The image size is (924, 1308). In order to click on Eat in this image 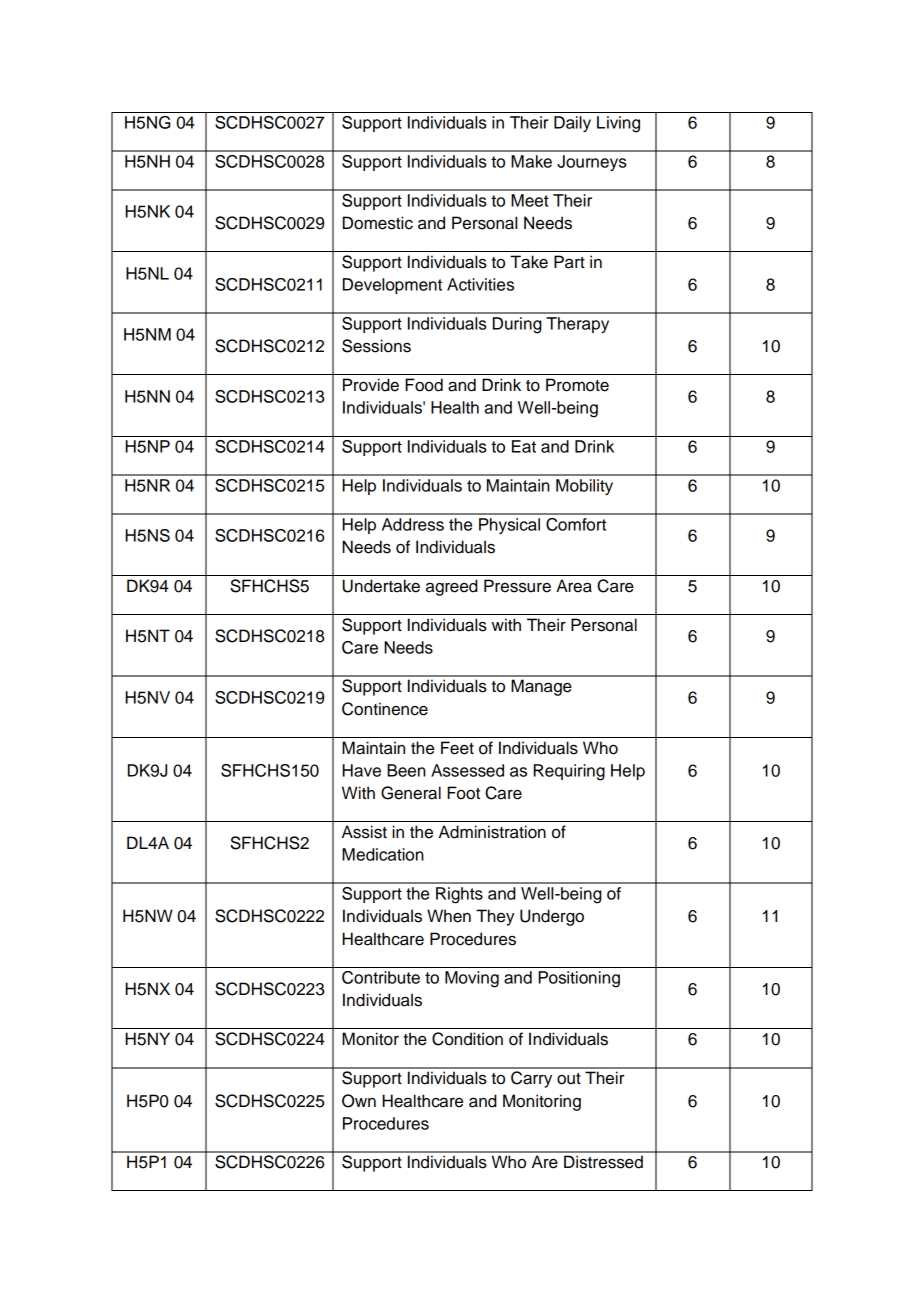, I will do `click(524, 446)`.
